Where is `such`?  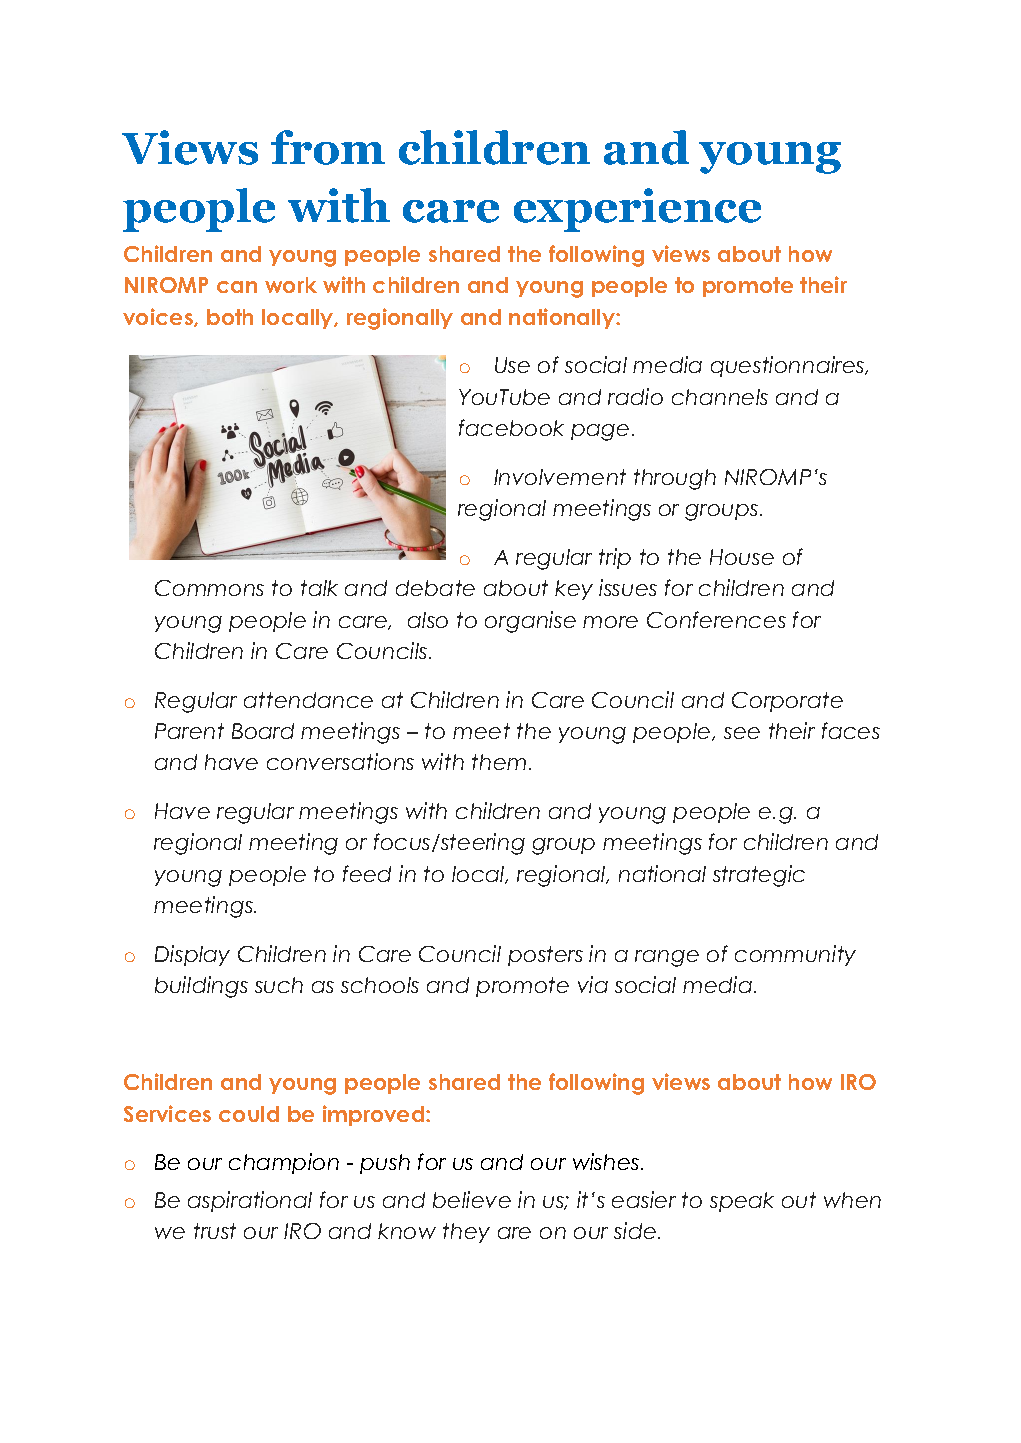
such is located at coordinates (279, 985).
